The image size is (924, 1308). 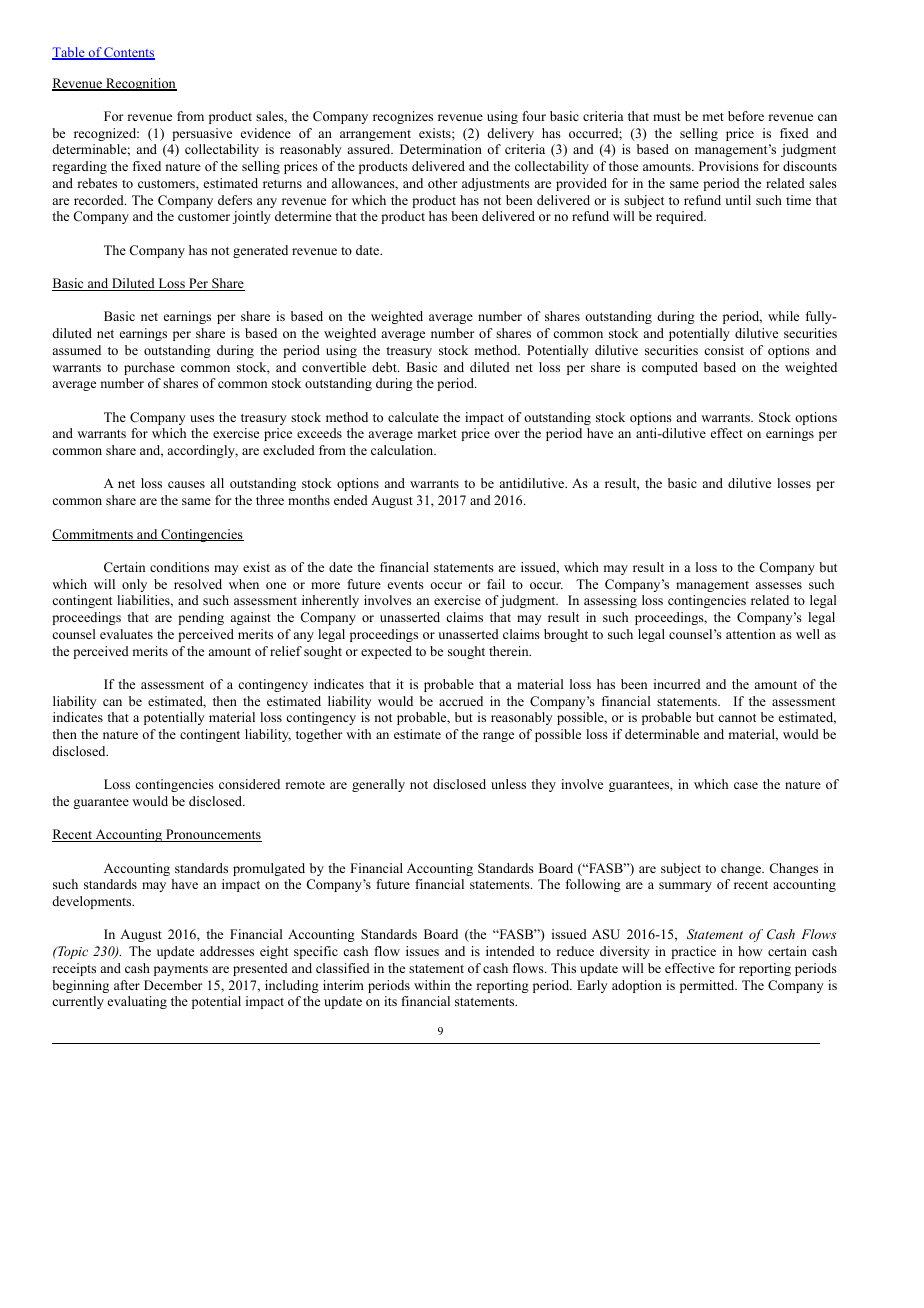 What do you see at coordinates (173, 985) in the screenshot?
I see `December` at bounding box center [173, 985].
